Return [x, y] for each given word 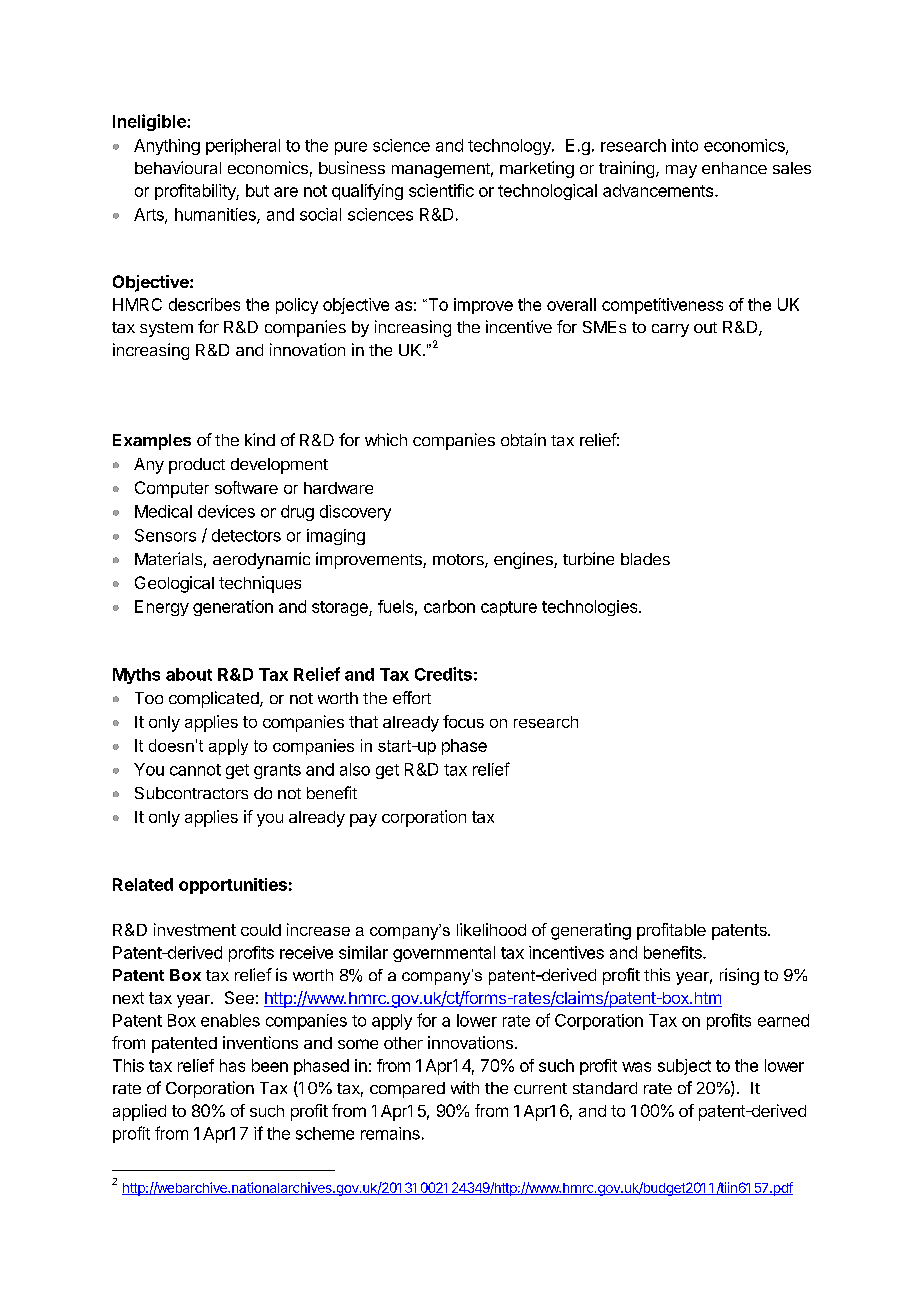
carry [670, 330]
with [465, 1087]
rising [739, 976]
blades [645, 559]
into [685, 145]
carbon [449, 606]
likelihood [491, 929]
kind [260, 439]
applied [139, 1112]
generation [233, 608]
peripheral [243, 147]
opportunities [233, 886]
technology [510, 147]
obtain [523, 439]
